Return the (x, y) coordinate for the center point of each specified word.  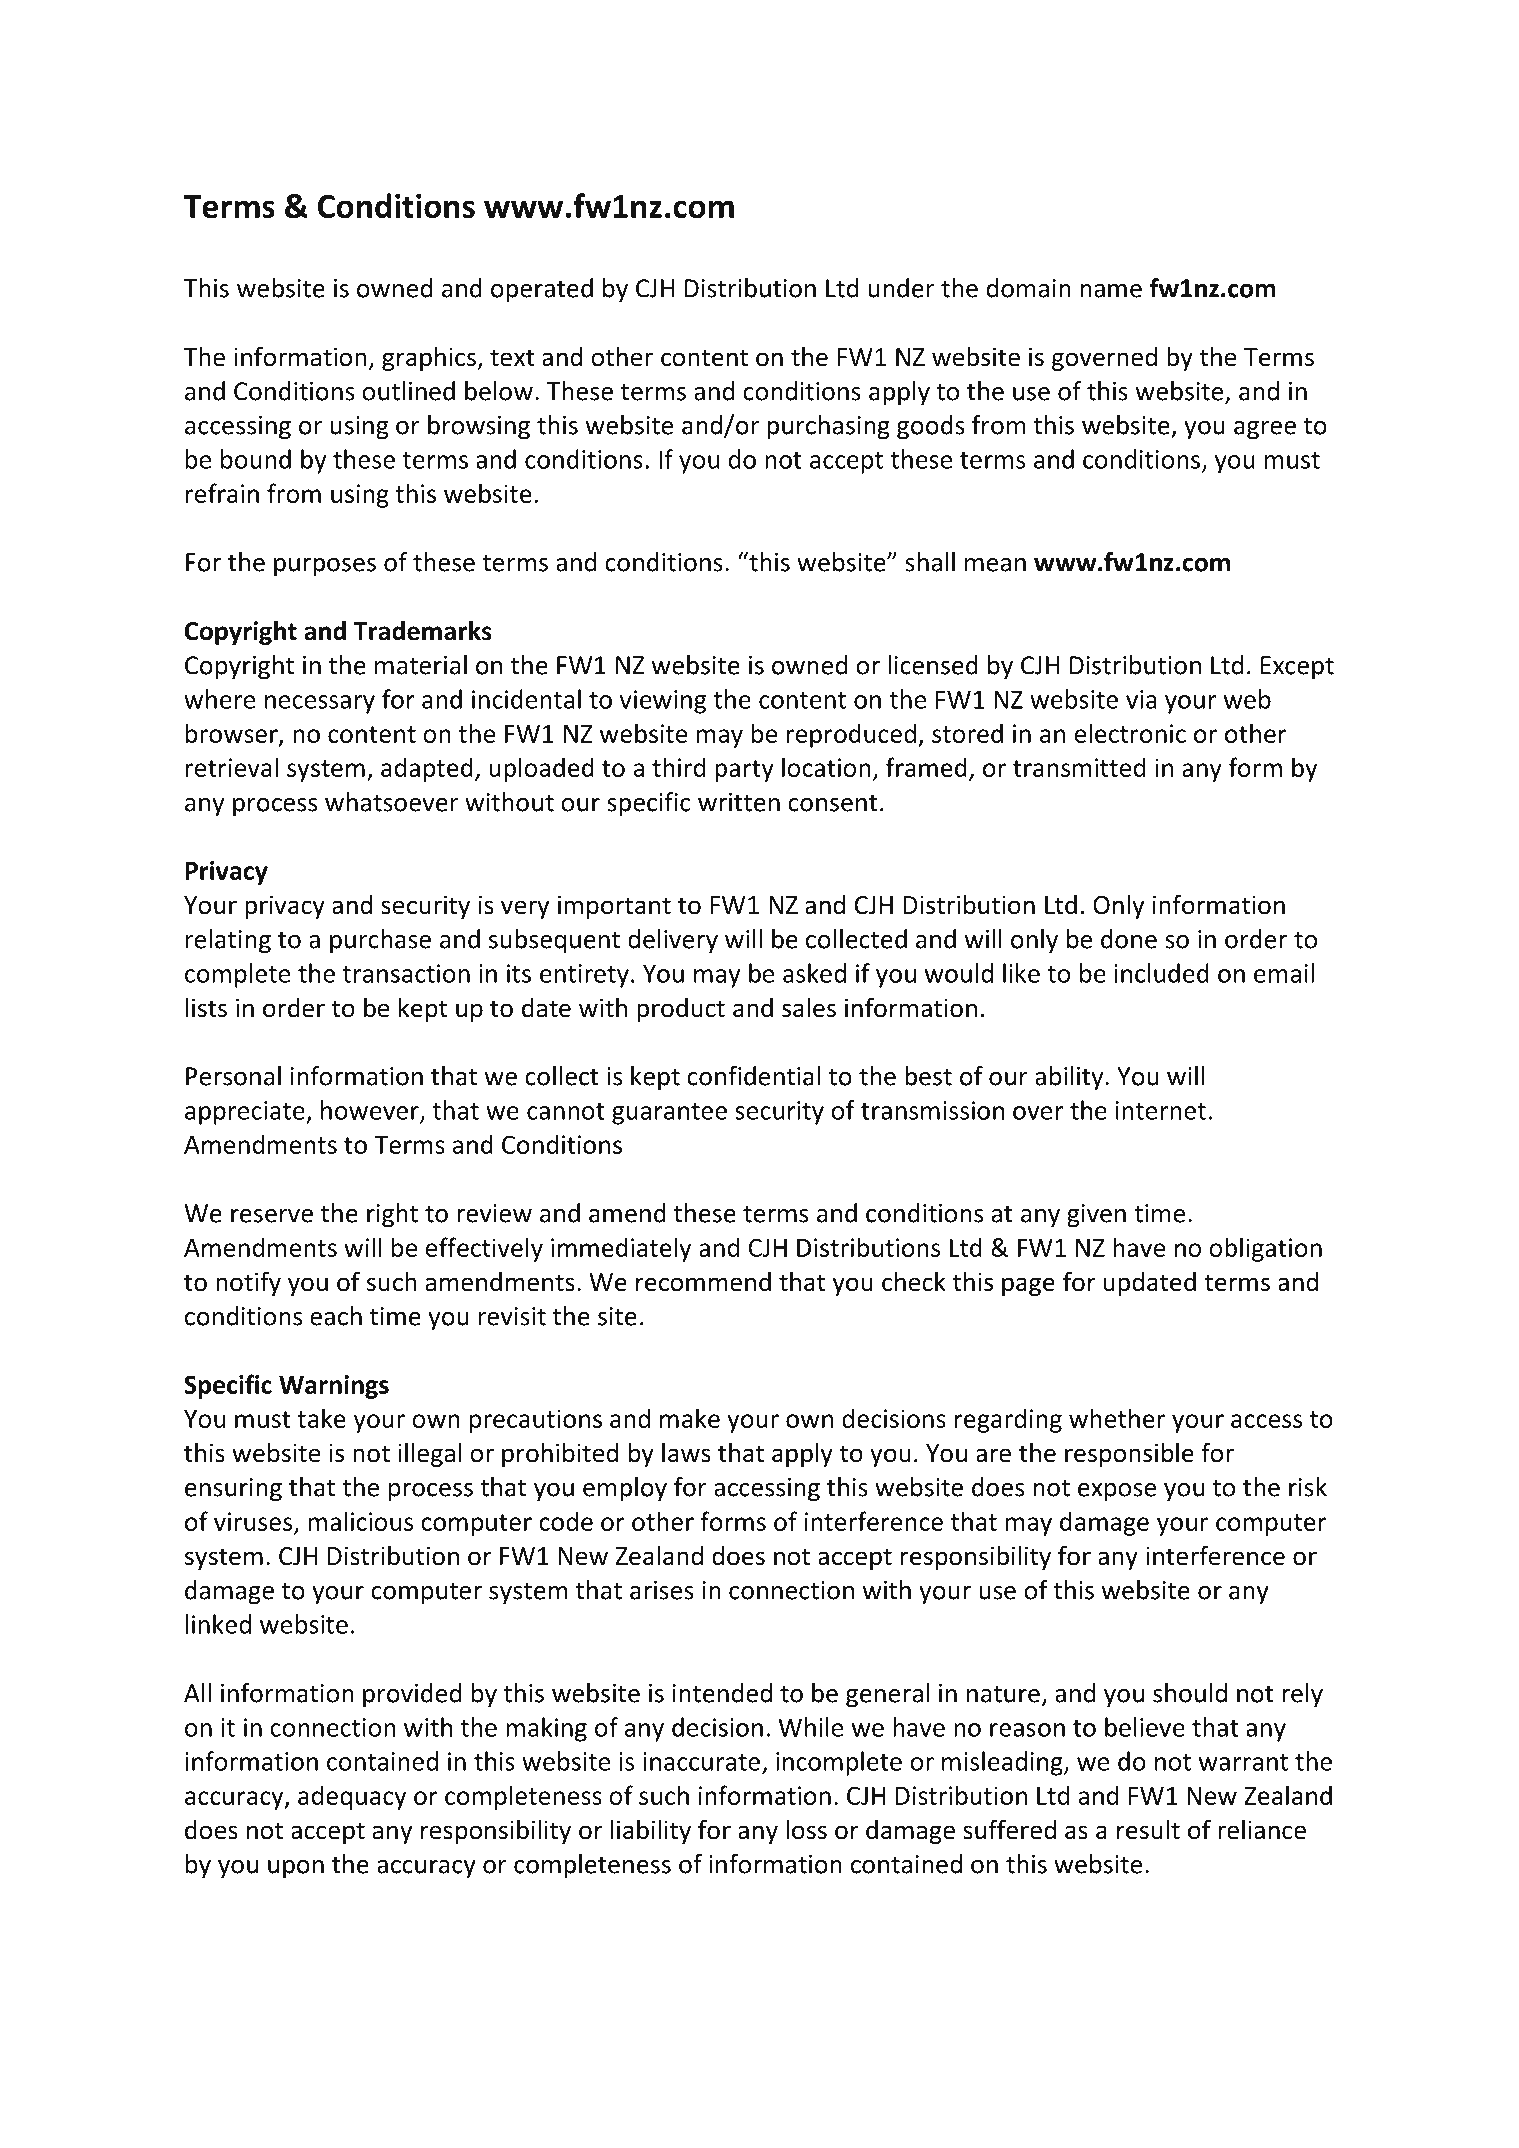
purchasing (828, 427)
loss (807, 1830)
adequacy (352, 1797)
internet (1161, 1110)
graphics (430, 359)
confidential (753, 1076)
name (1111, 291)
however (371, 1111)
